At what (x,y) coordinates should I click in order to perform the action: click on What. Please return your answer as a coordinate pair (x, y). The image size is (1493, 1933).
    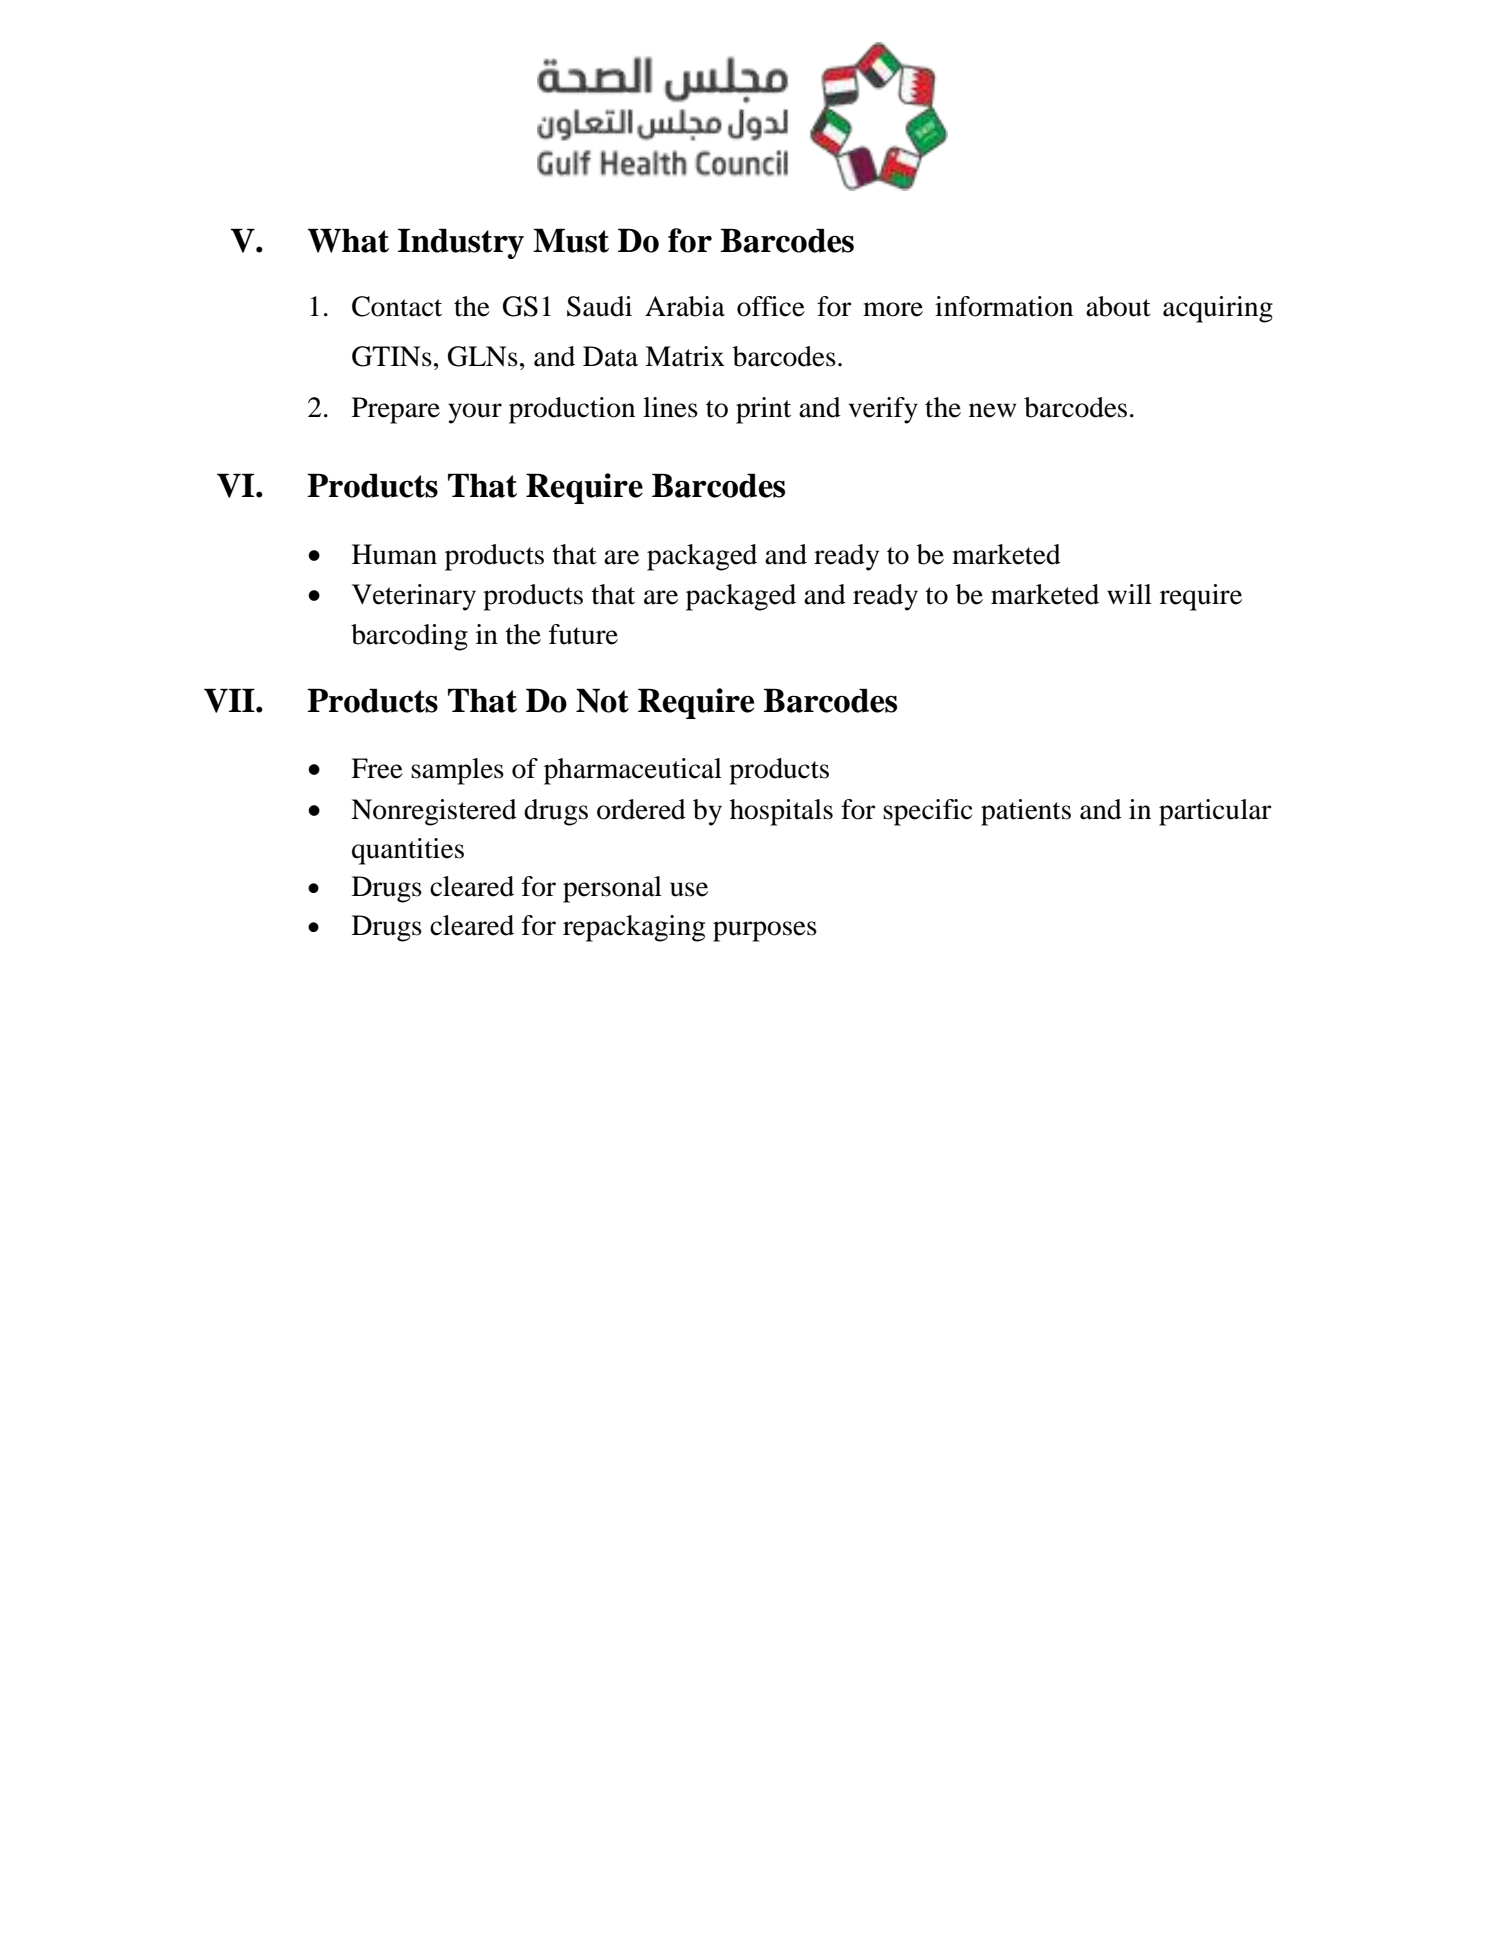
    Looking at the image, I should click on (348, 240).
